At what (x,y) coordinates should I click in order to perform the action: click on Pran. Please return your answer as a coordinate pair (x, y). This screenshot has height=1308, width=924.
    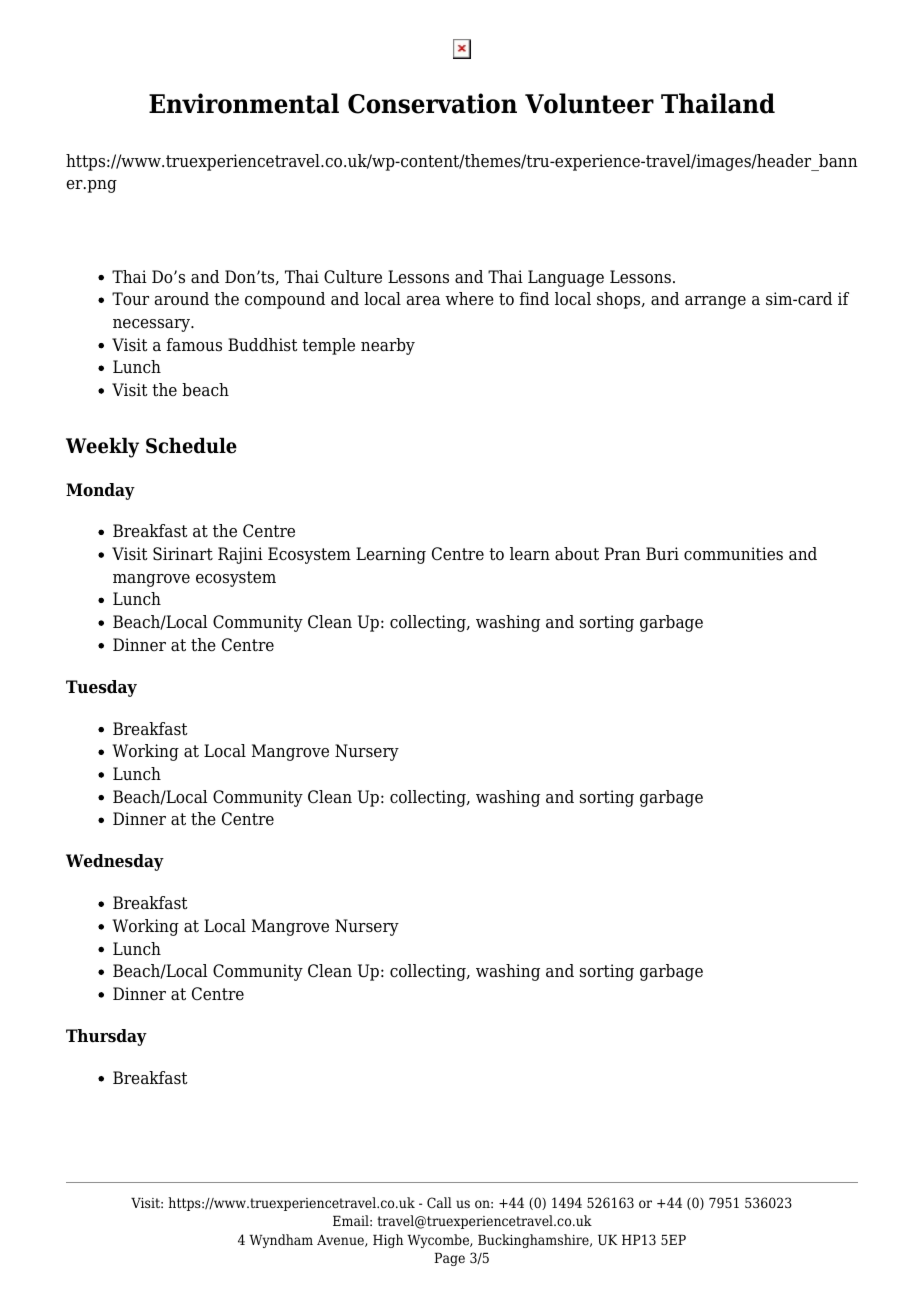
    Looking at the image, I should click on (623, 554).
